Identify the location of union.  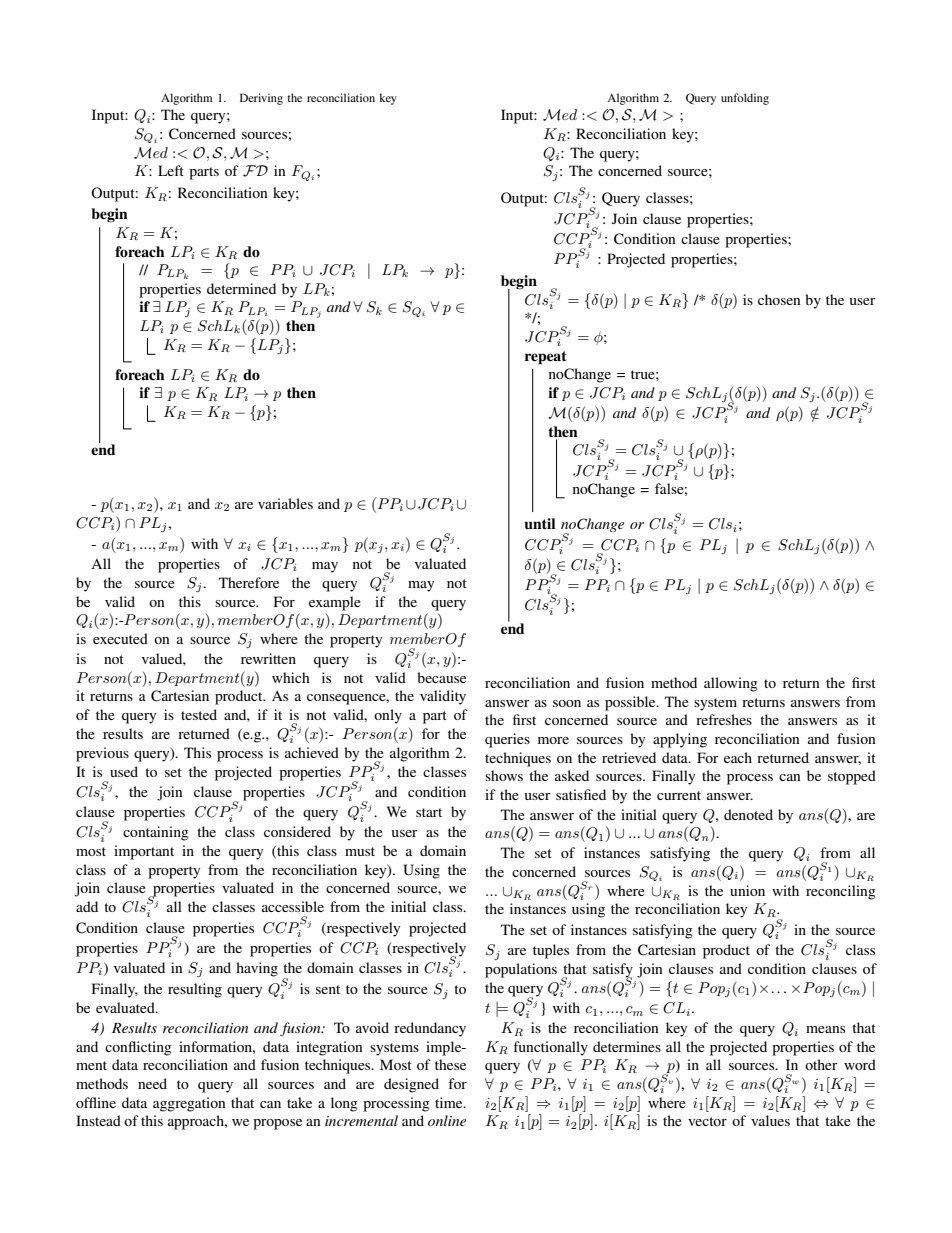
(747, 890).
